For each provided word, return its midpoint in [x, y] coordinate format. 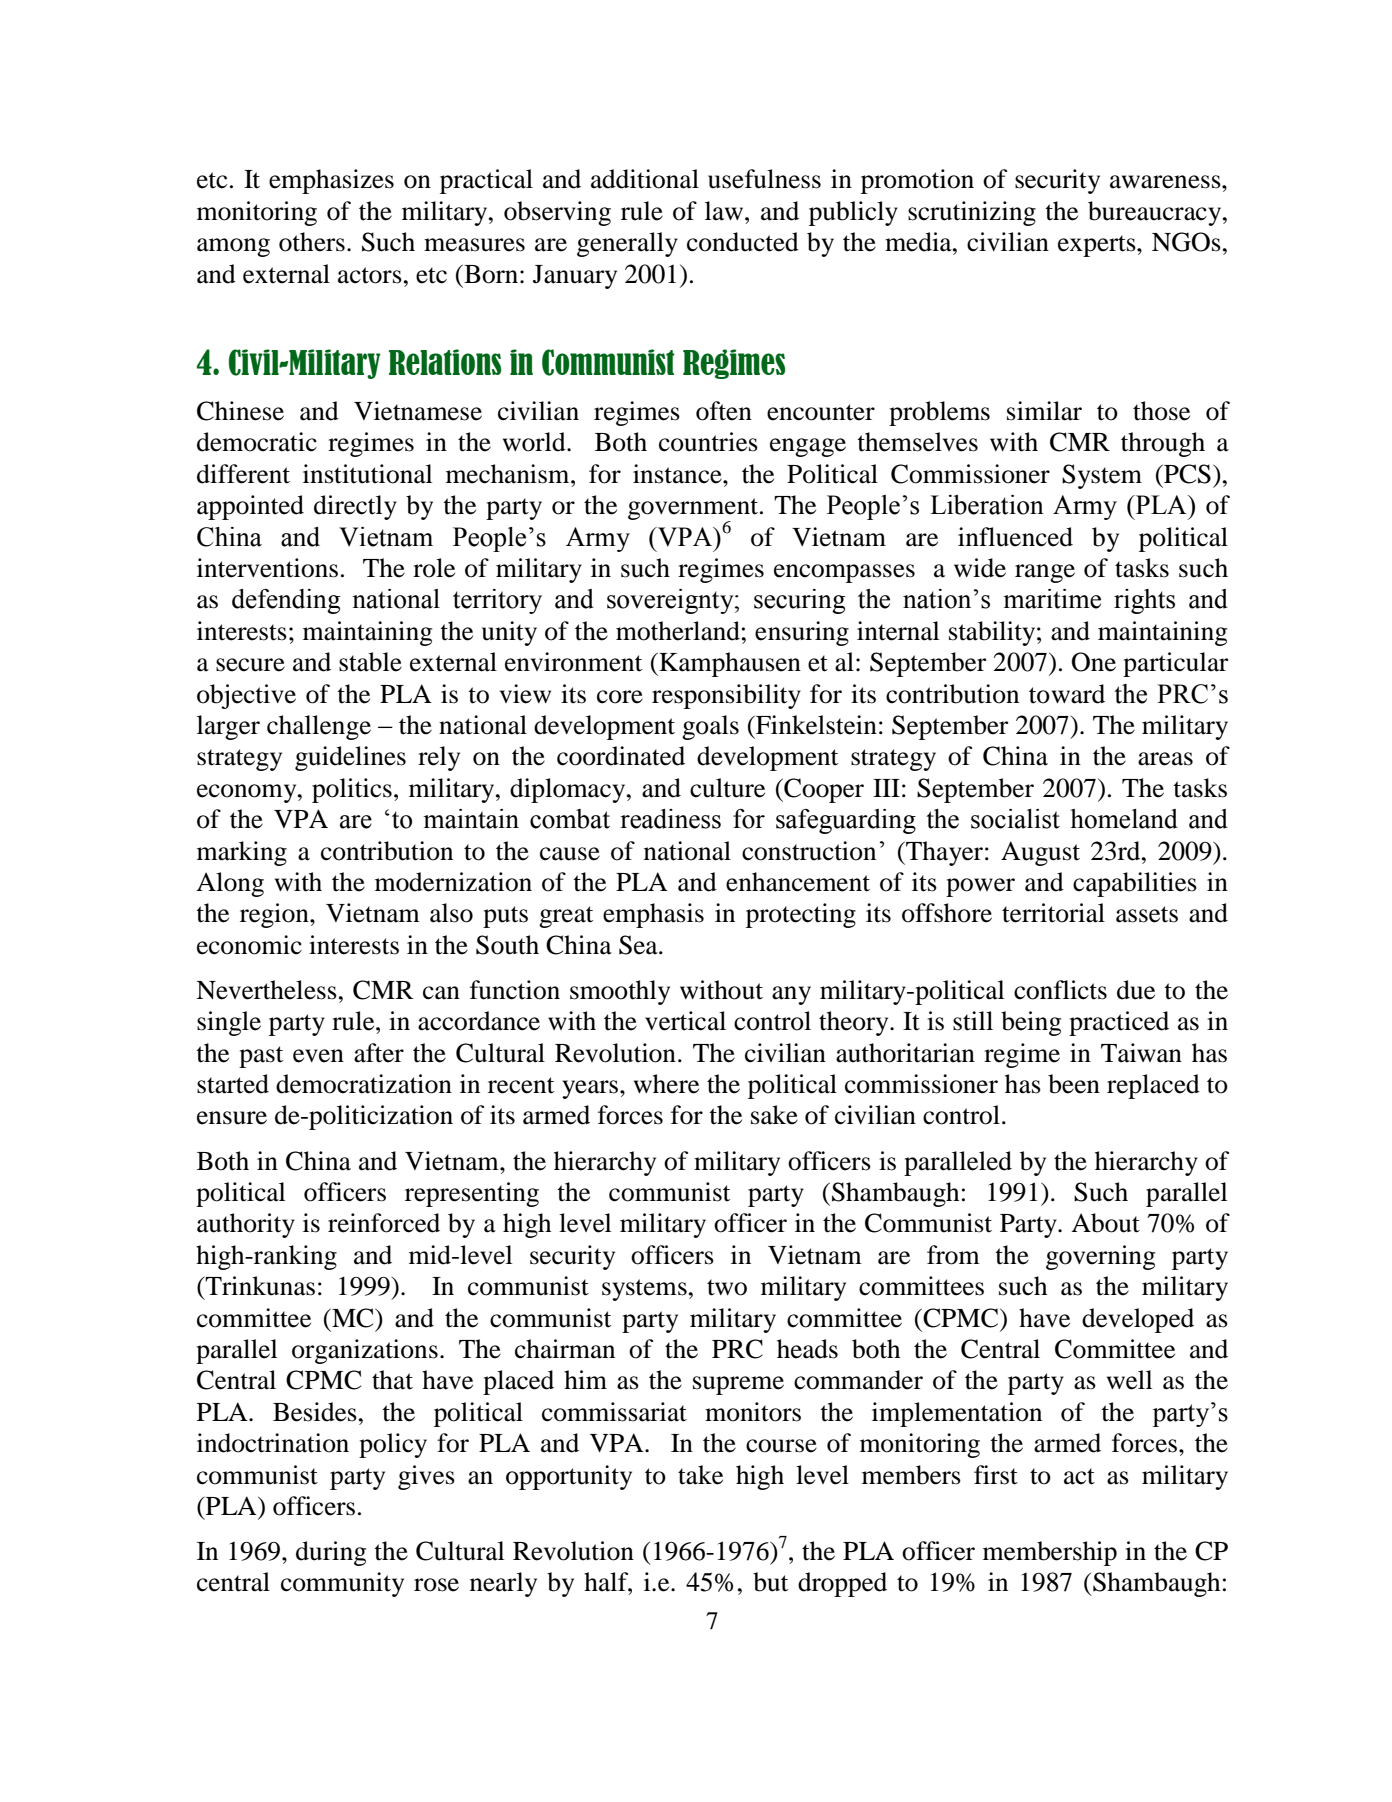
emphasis [653, 915]
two [727, 1287]
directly [355, 507]
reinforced [384, 1223]
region [275, 915]
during [331, 1553]
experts [1098, 246]
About [1105, 1223]
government [693, 510]
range [1045, 573]
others [312, 242]
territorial [1053, 913]
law [725, 211]
